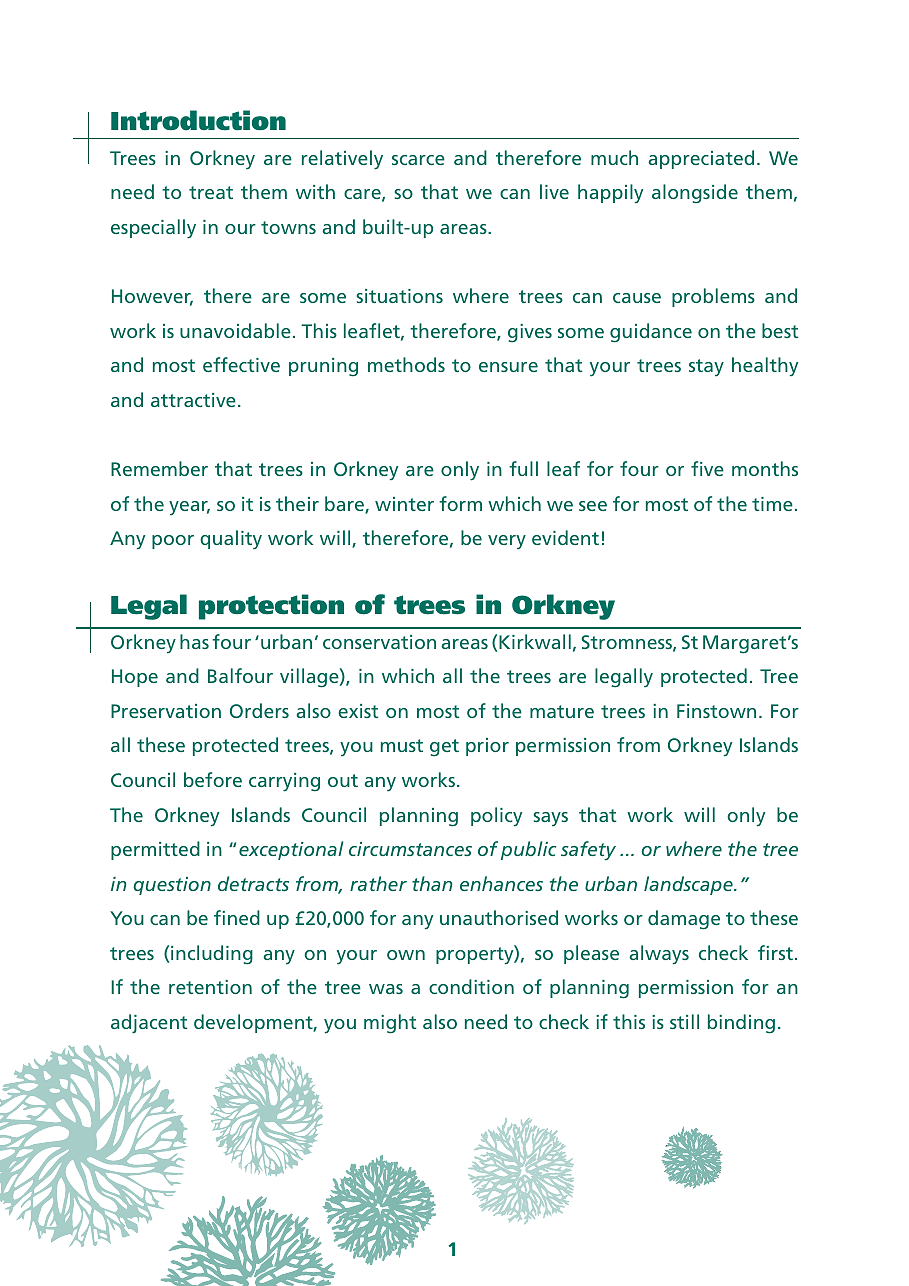 This screenshot has height=1286, width=909. I want to click on condition, so click(471, 986).
